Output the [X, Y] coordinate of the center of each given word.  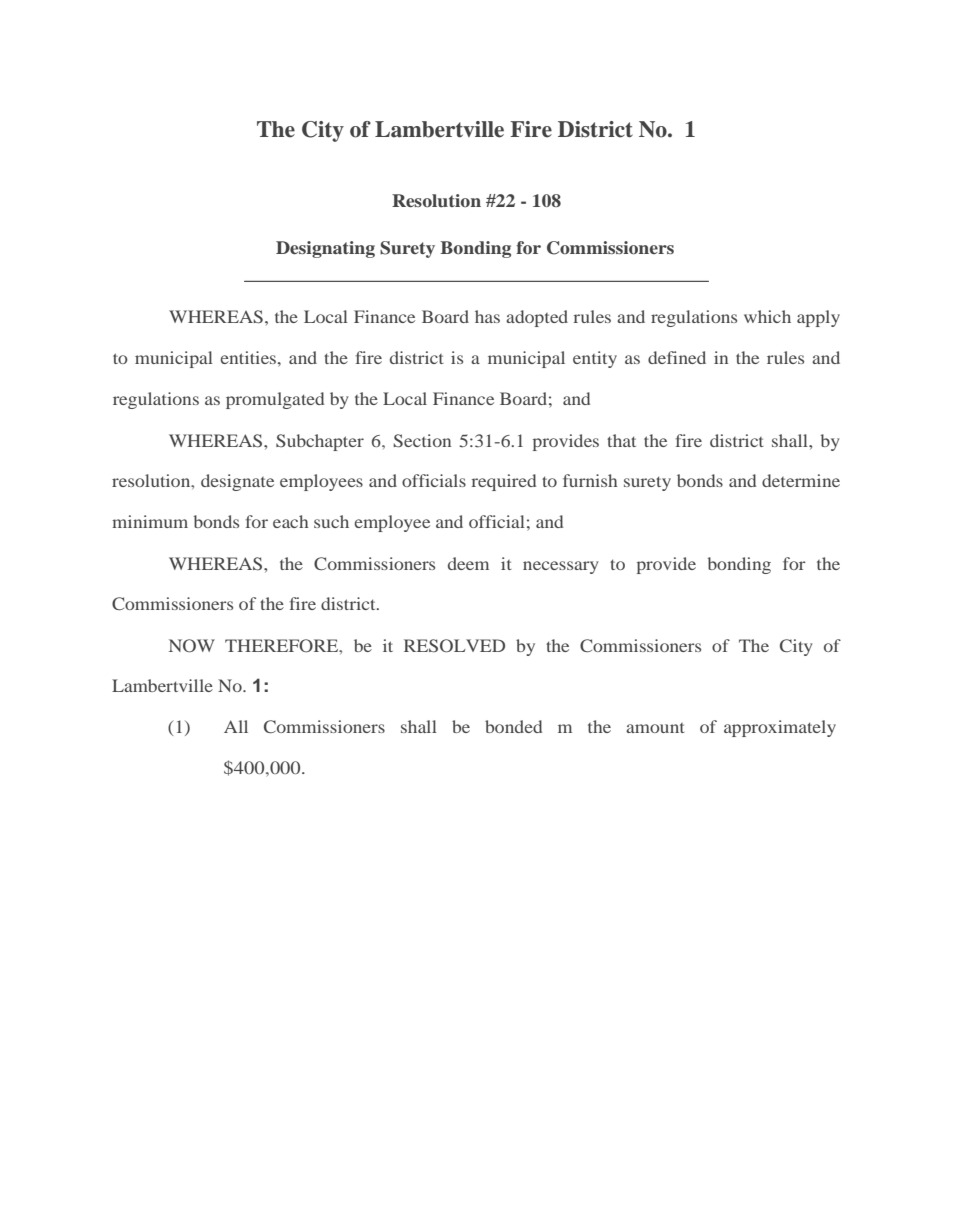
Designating [325, 249]
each [290, 521]
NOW [192, 646]
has [487, 316]
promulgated [275, 400]
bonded [513, 726]
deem [468, 563]
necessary [561, 567]
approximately [780, 728]
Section [422, 441]
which [767, 316]
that [621, 440]
